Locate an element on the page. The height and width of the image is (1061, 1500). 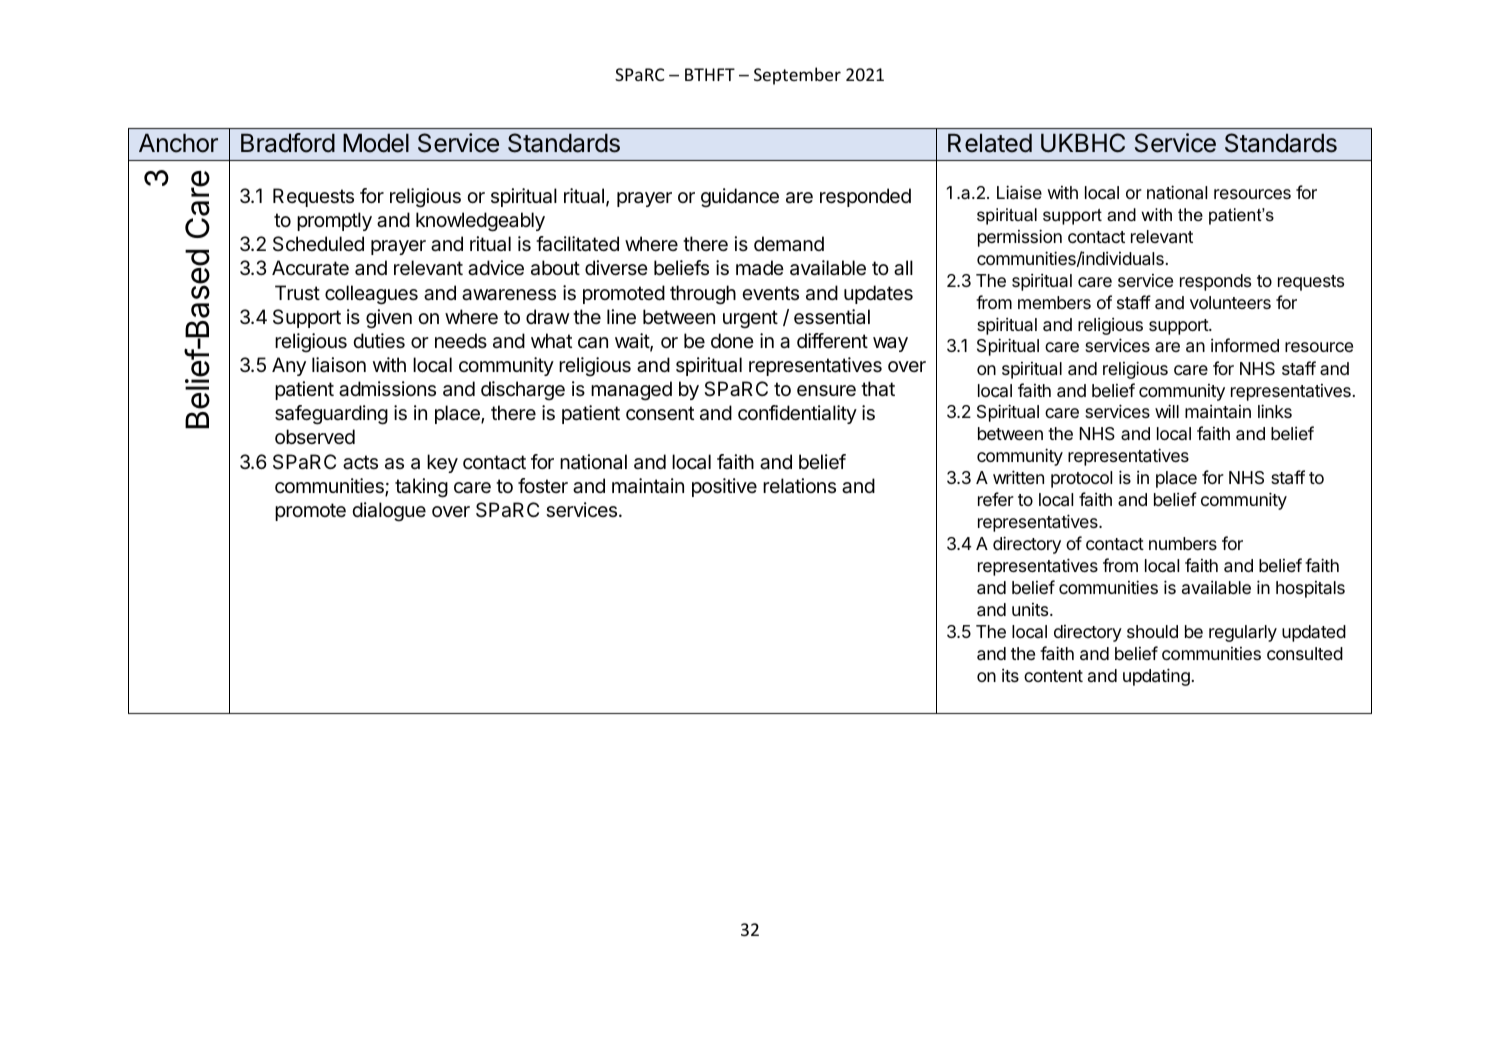
updating is located at coordinates (1156, 677).
